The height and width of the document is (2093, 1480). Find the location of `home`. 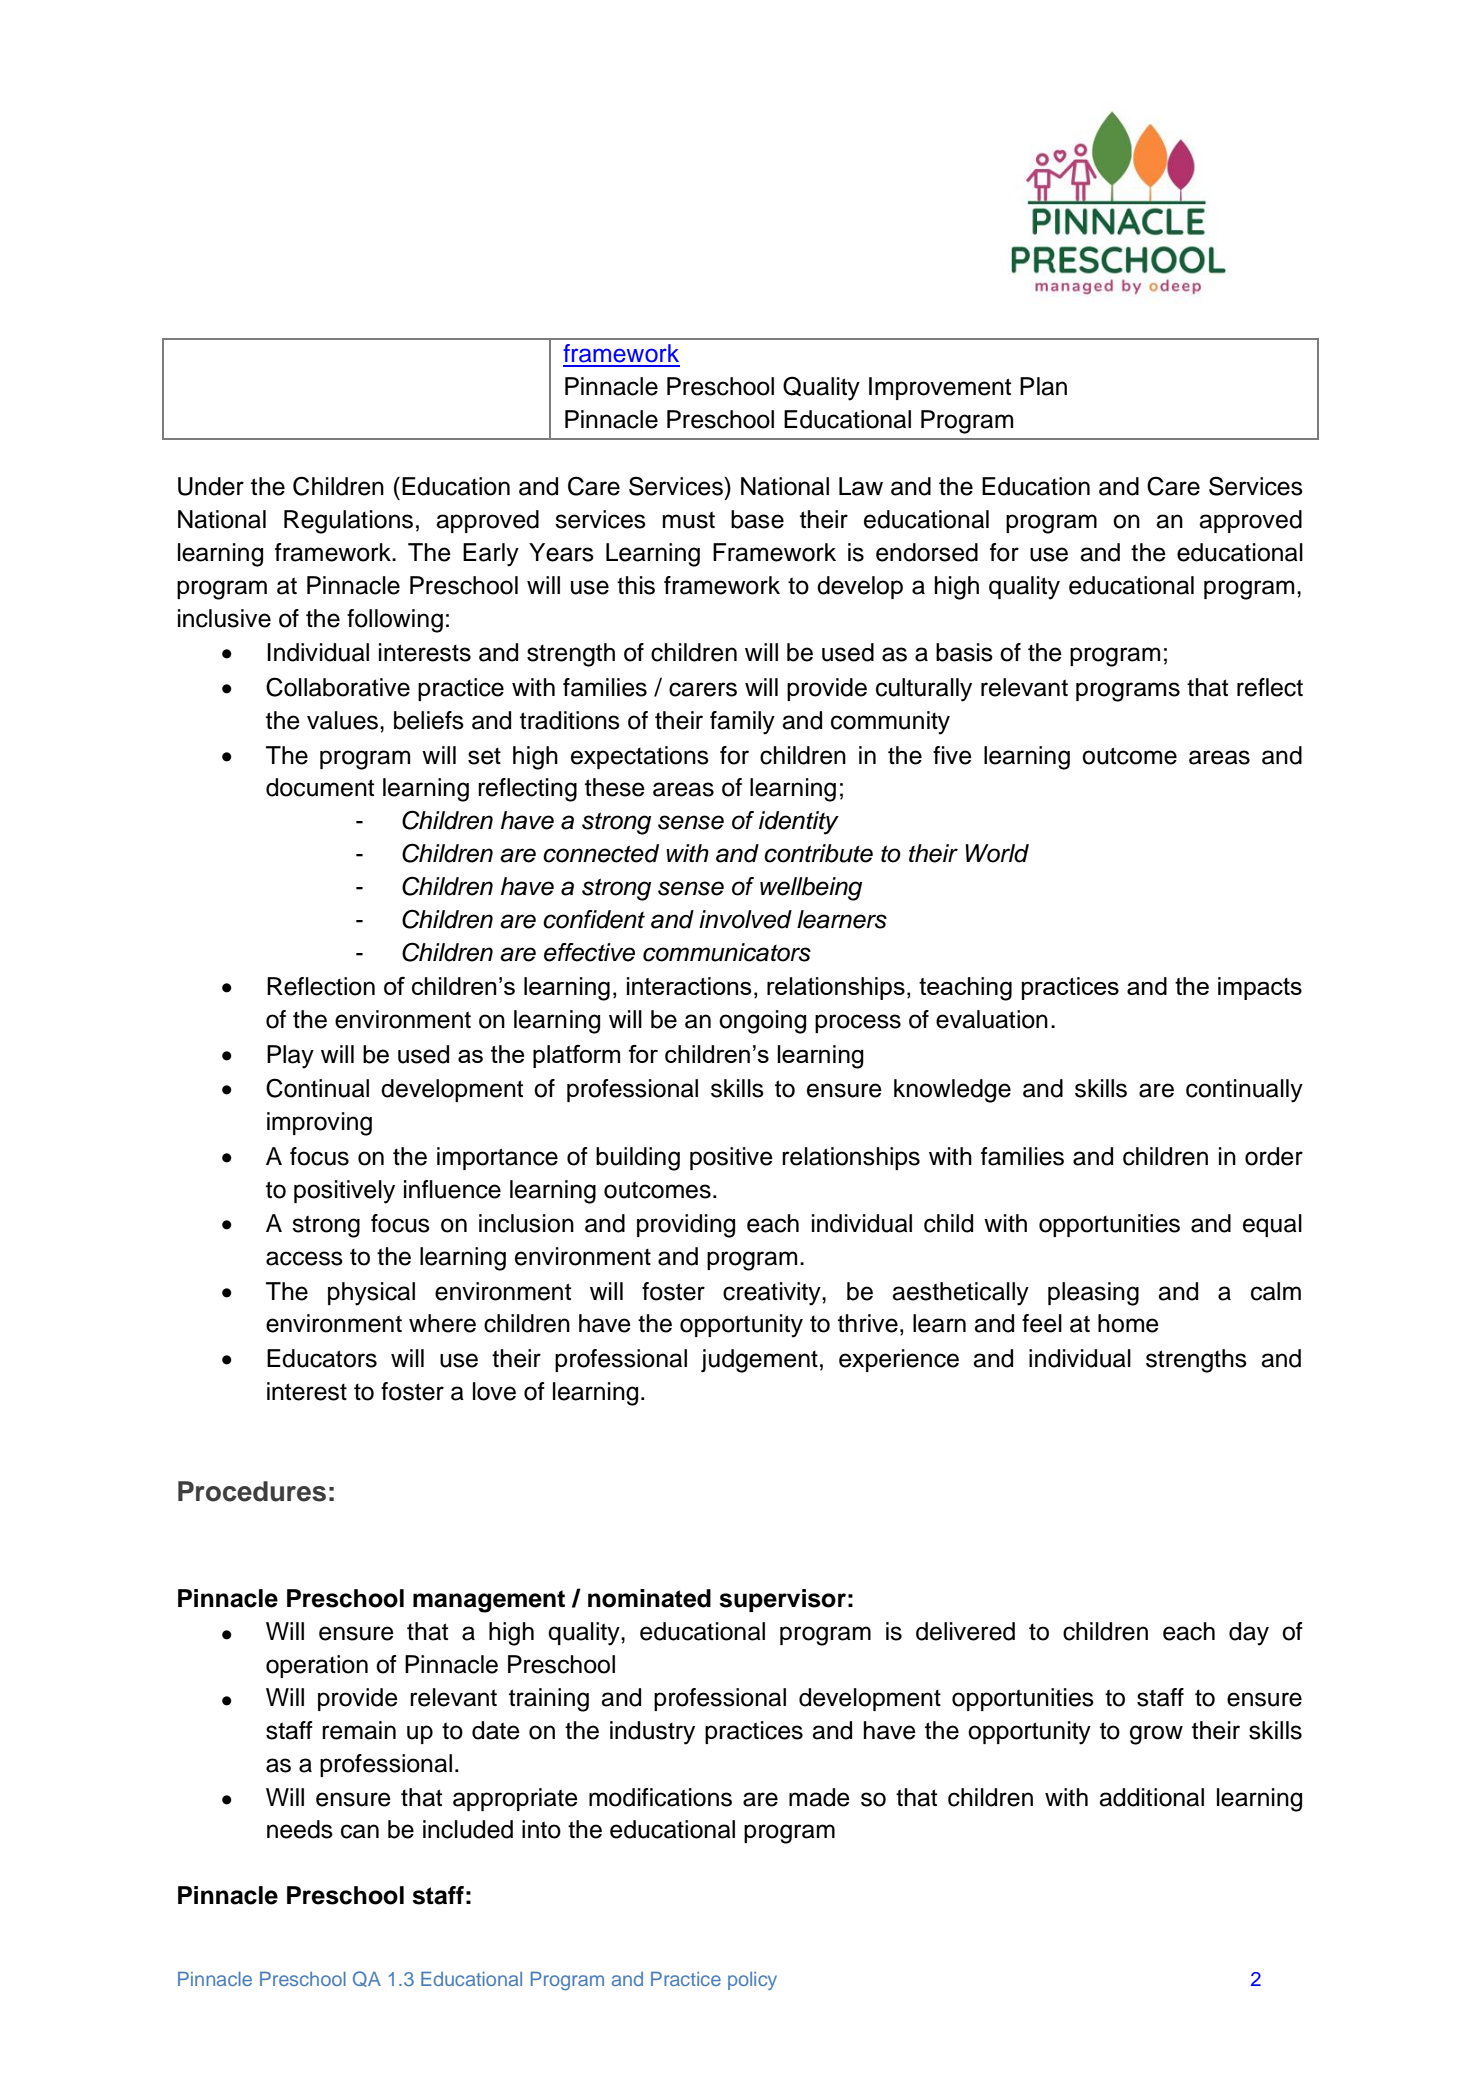

home is located at coordinates (1128, 1323).
